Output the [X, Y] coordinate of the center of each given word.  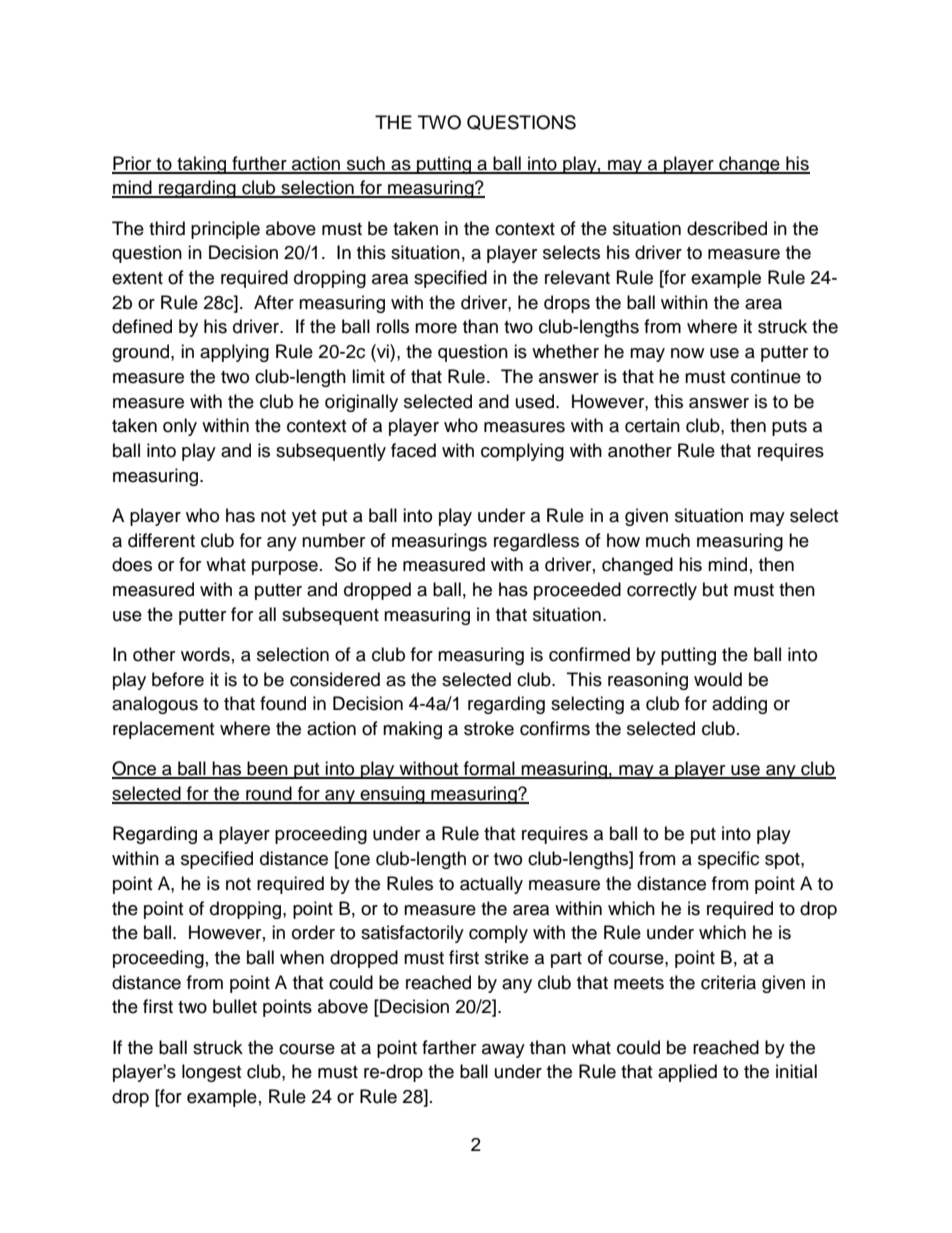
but [715, 589]
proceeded [577, 591]
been [268, 769]
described [727, 228]
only [180, 427]
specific [728, 860]
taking [202, 165]
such [366, 164]
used [536, 401]
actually [491, 885]
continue [766, 376]
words [205, 654]
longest [211, 1073]
